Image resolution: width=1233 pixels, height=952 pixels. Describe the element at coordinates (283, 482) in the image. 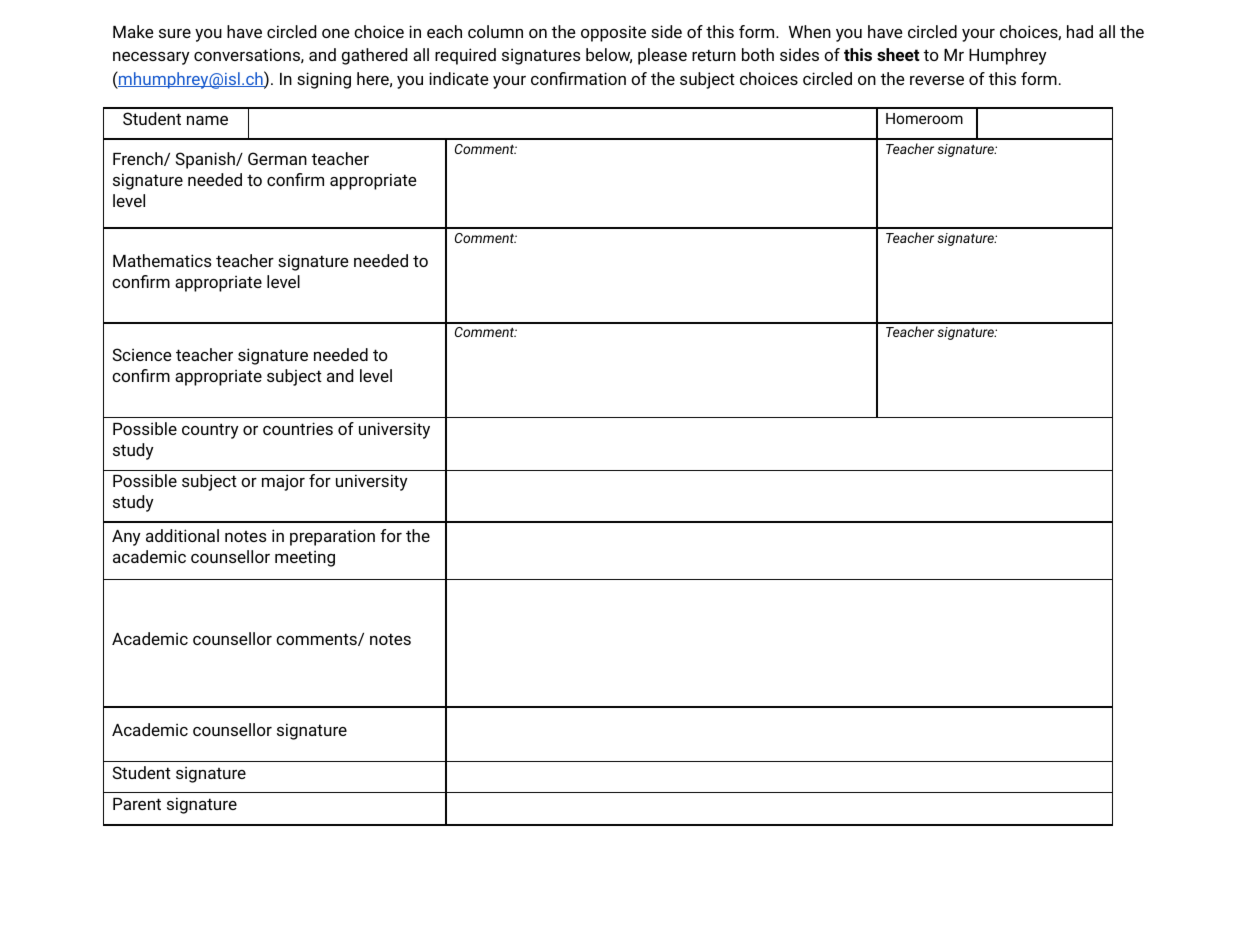

I see `major` at that location.
